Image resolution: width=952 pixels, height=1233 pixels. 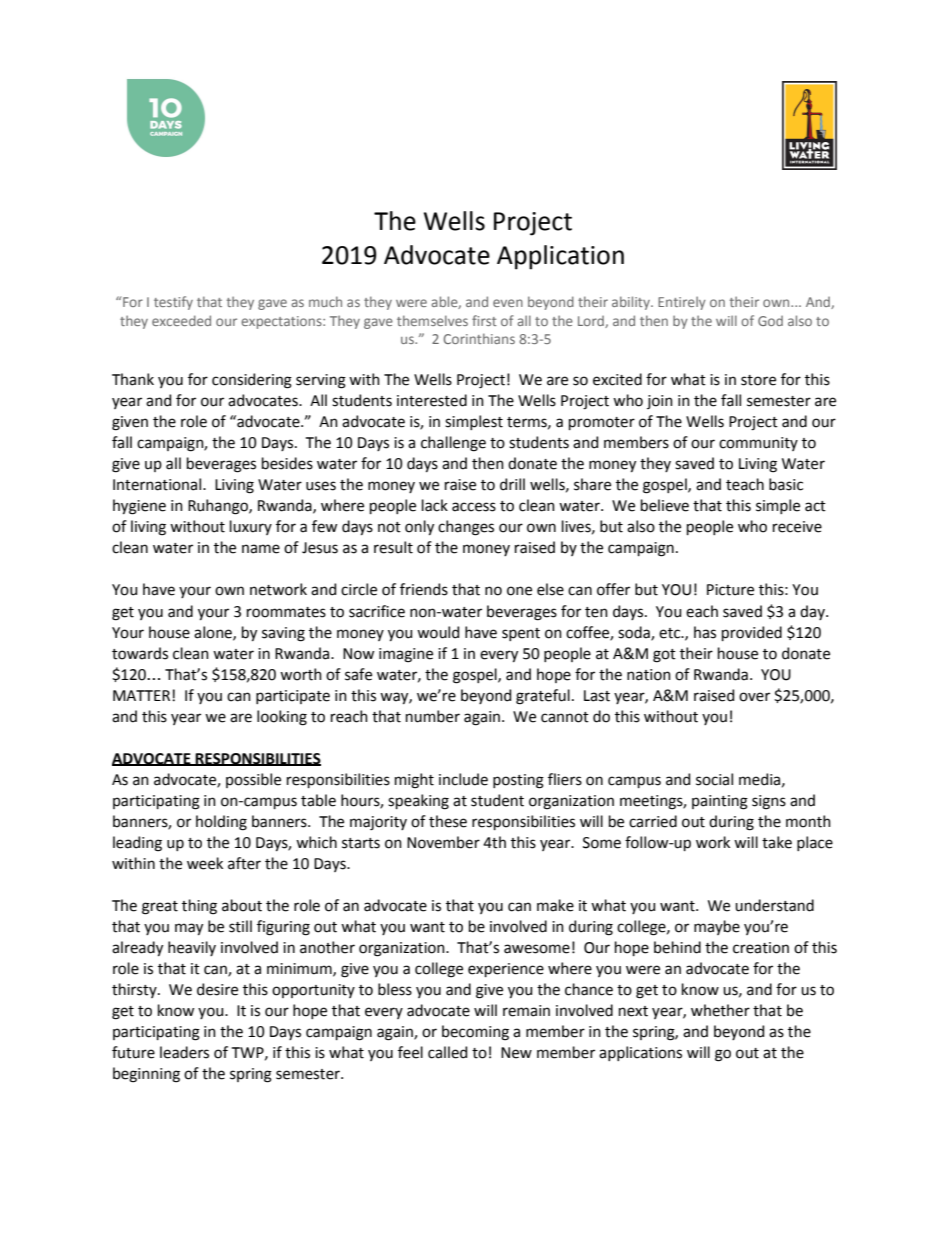 I want to click on whether, so click(x=720, y=1010).
